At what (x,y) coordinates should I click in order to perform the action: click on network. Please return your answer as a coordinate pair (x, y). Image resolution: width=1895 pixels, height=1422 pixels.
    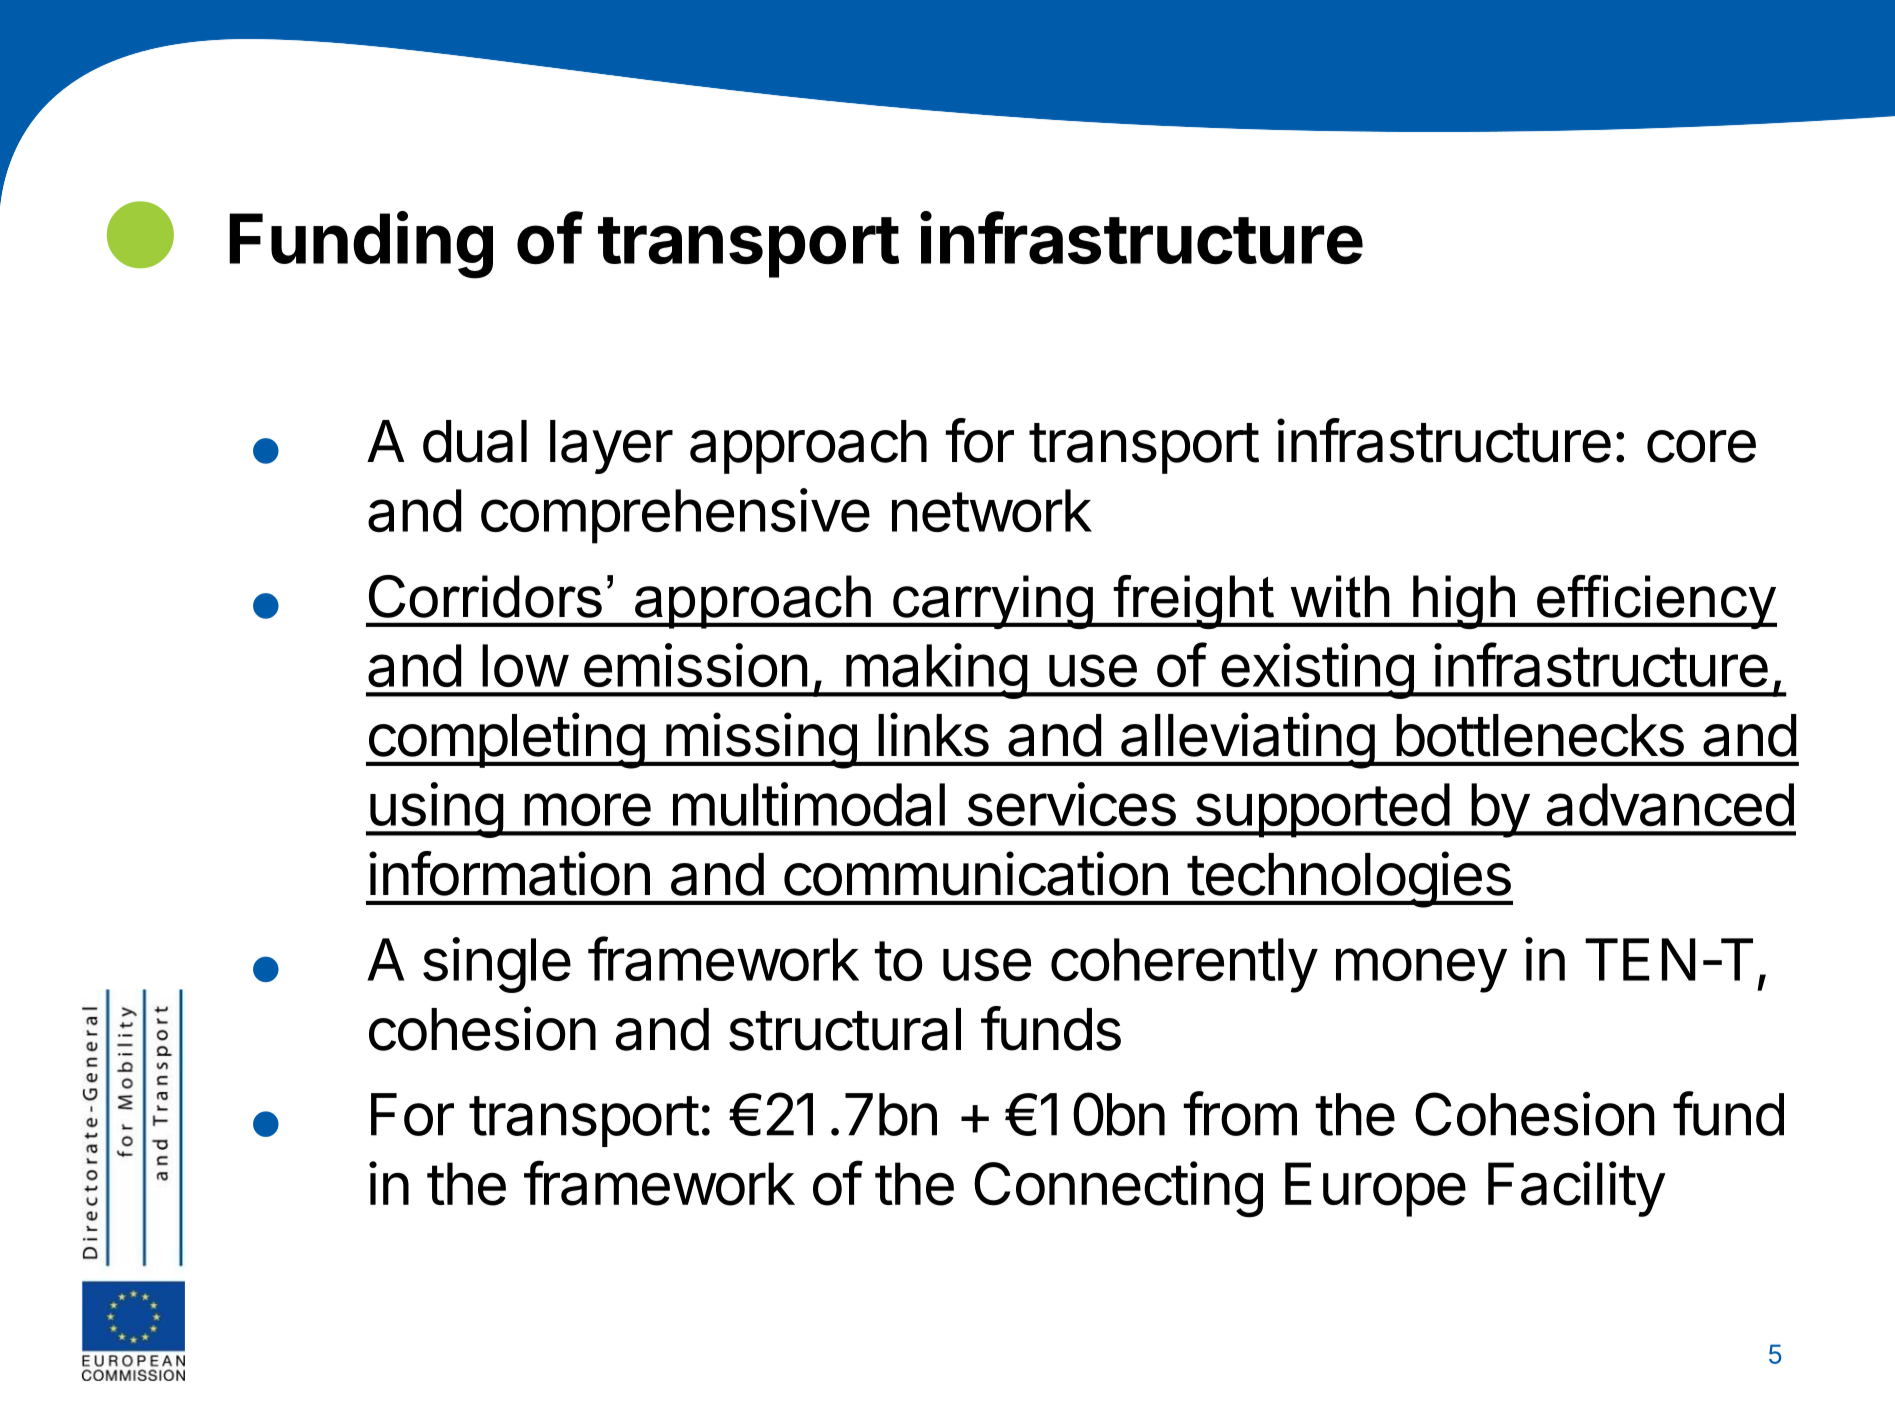
    Looking at the image, I should click on (992, 510).
